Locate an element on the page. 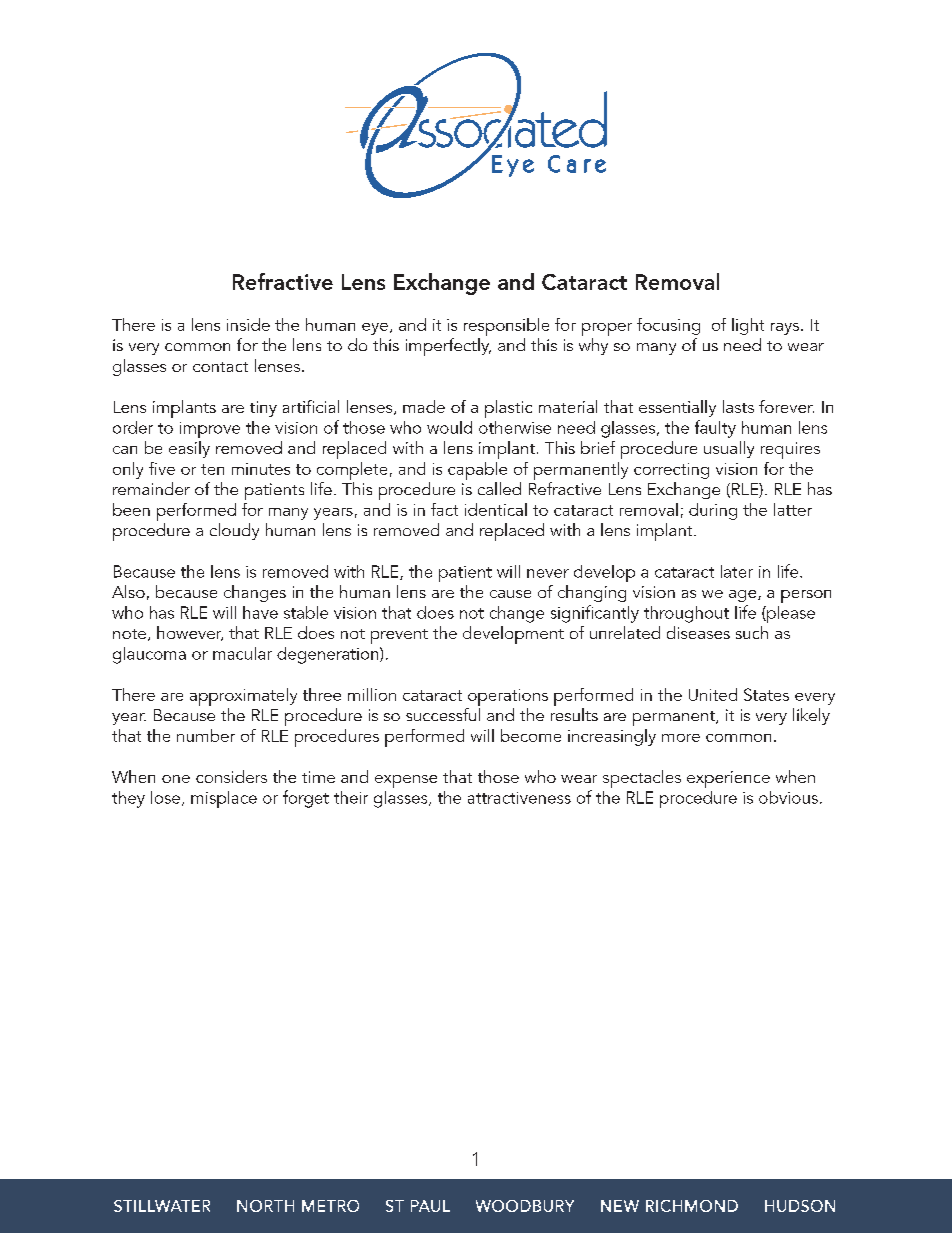 The height and width of the document is (1233, 952). prevent is located at coordinates (399, 636).
